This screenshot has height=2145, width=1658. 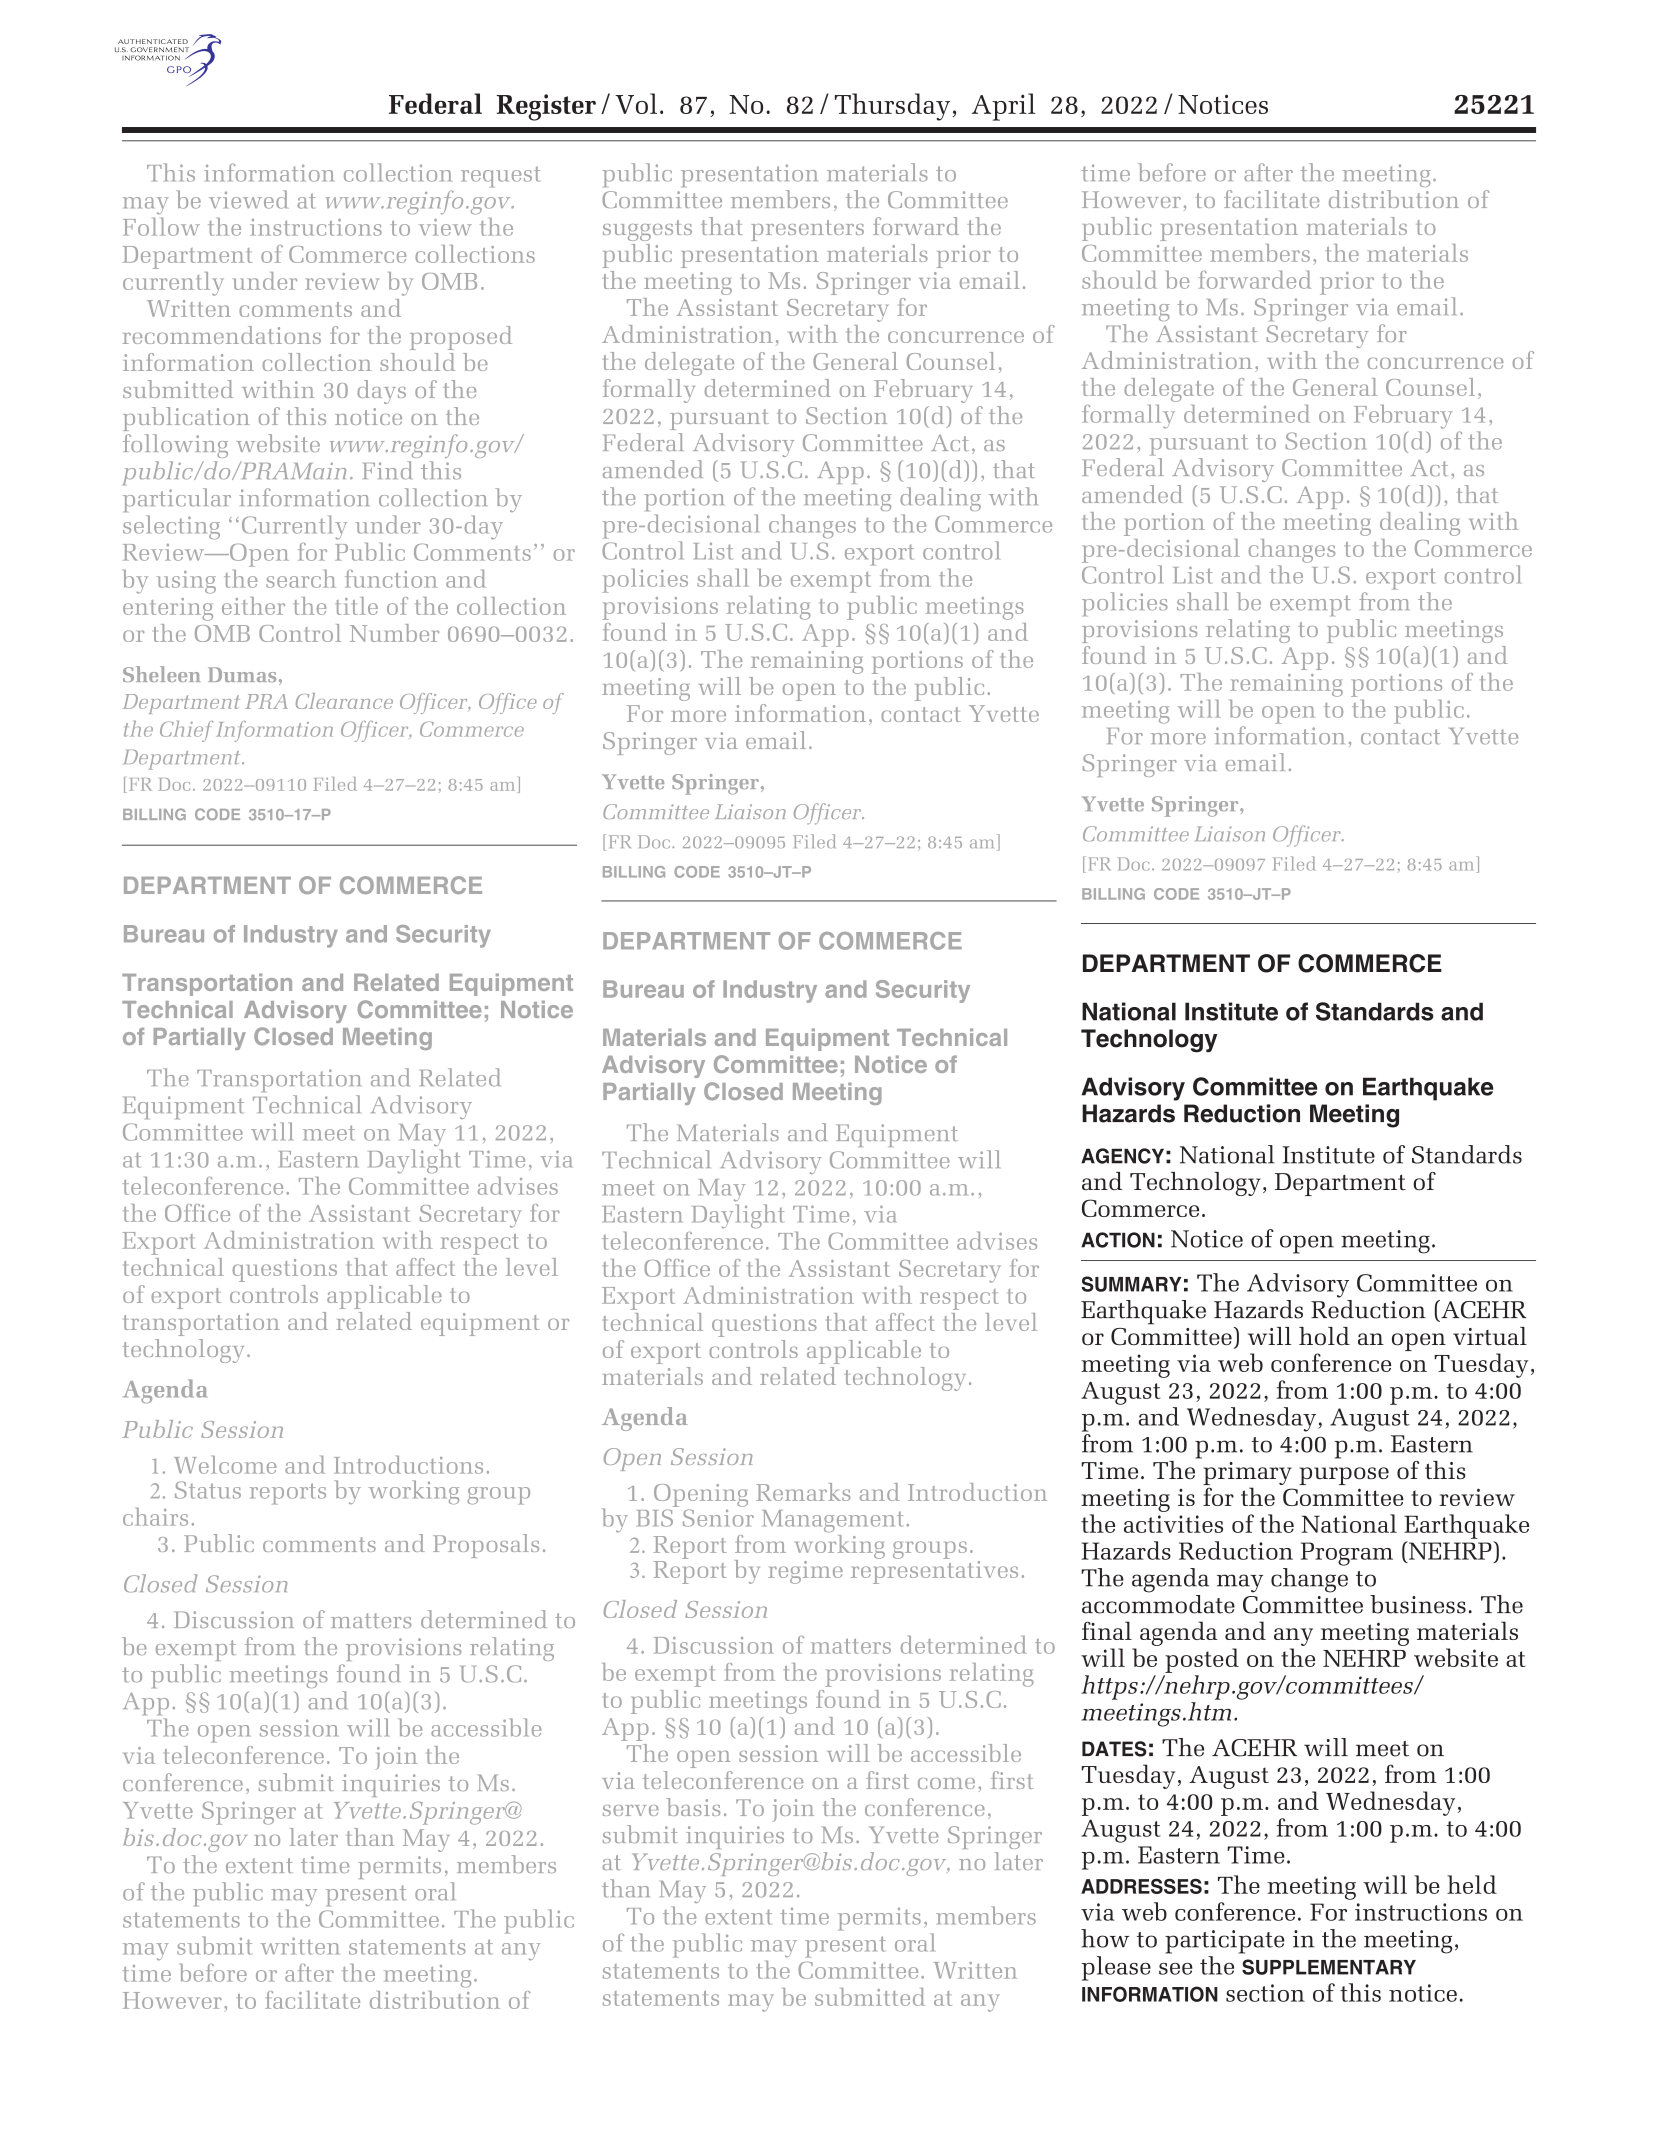 What do you see at coordinates (394, 633) in the screenshot?
I see `Number` at bounding box center [394, 633].
